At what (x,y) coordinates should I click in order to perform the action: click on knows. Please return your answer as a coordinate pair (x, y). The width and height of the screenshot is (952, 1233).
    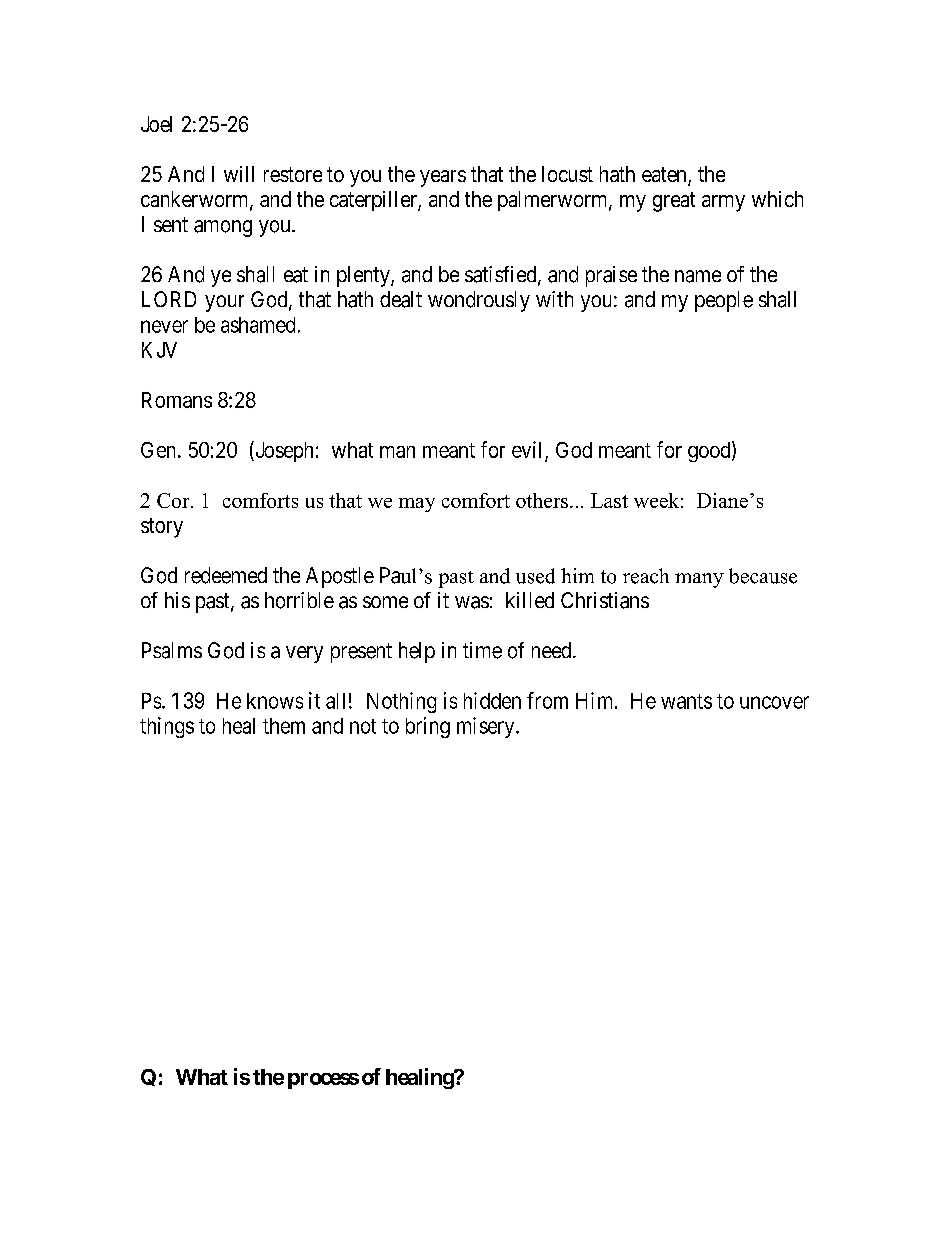
    Looking at the image, I should click on (275, 701).
